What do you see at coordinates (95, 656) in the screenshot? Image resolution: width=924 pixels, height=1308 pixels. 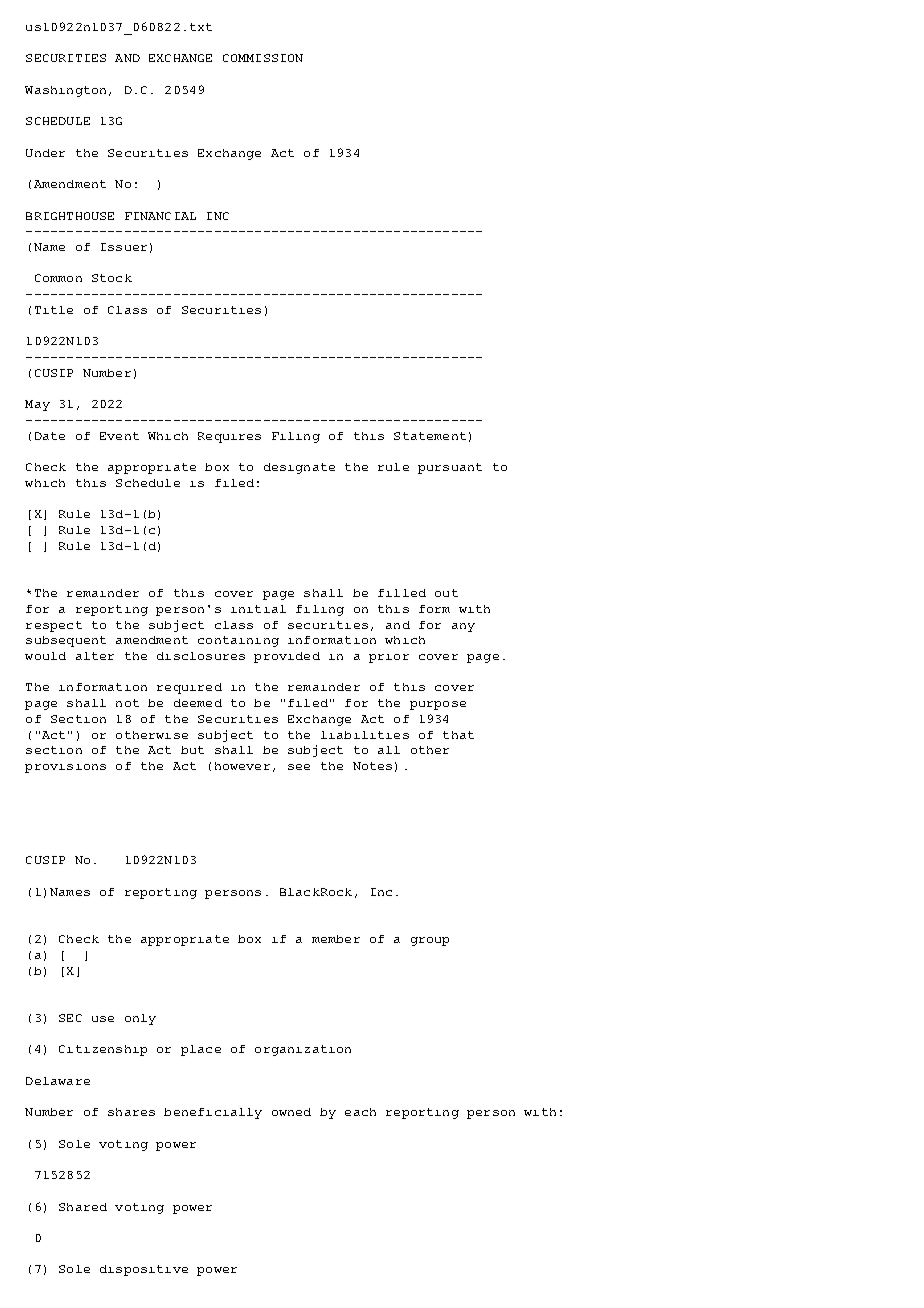 I see `alter` at bounding box center [95, 656].
